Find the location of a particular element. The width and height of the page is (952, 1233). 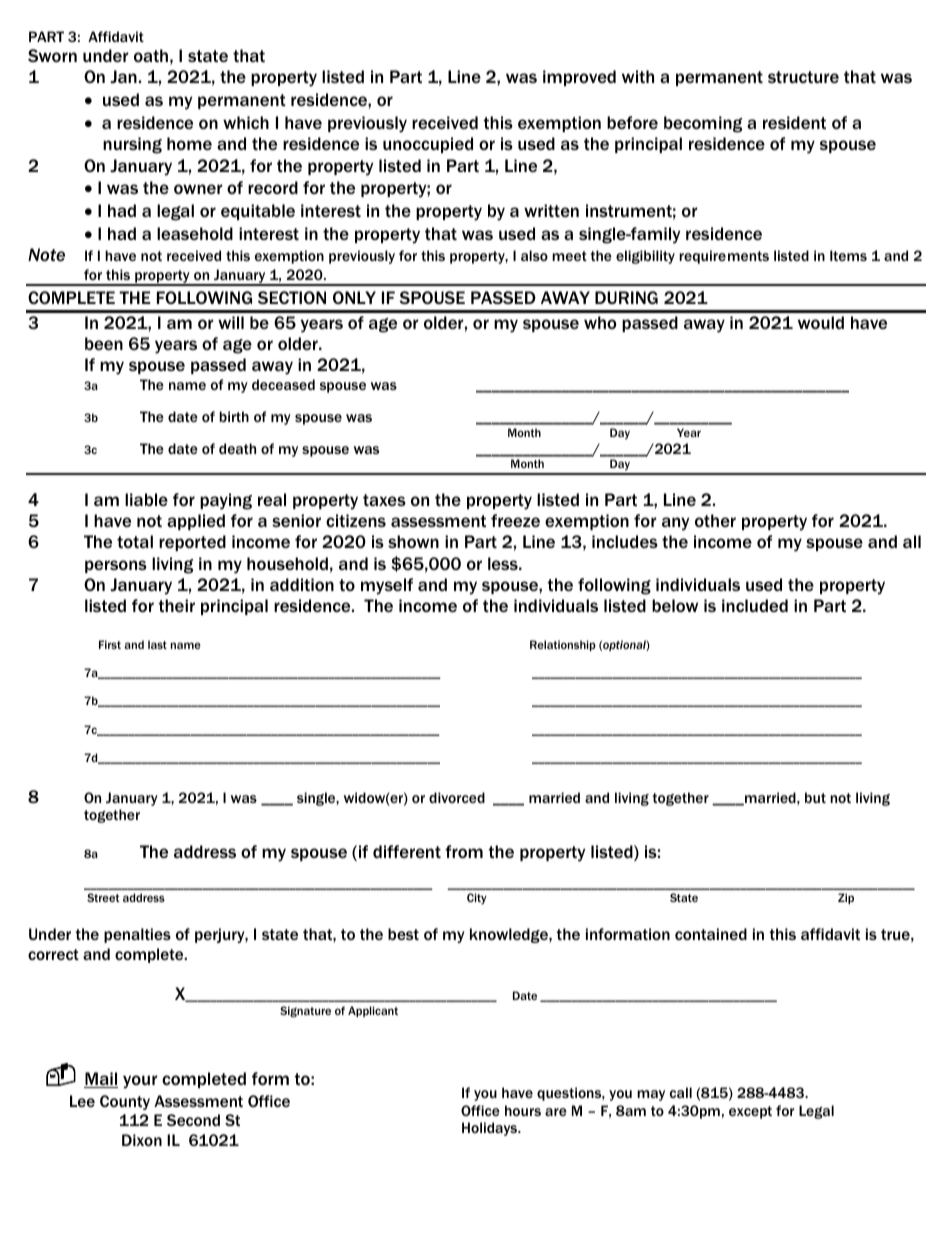

other is located at coordinates (715, 520).
